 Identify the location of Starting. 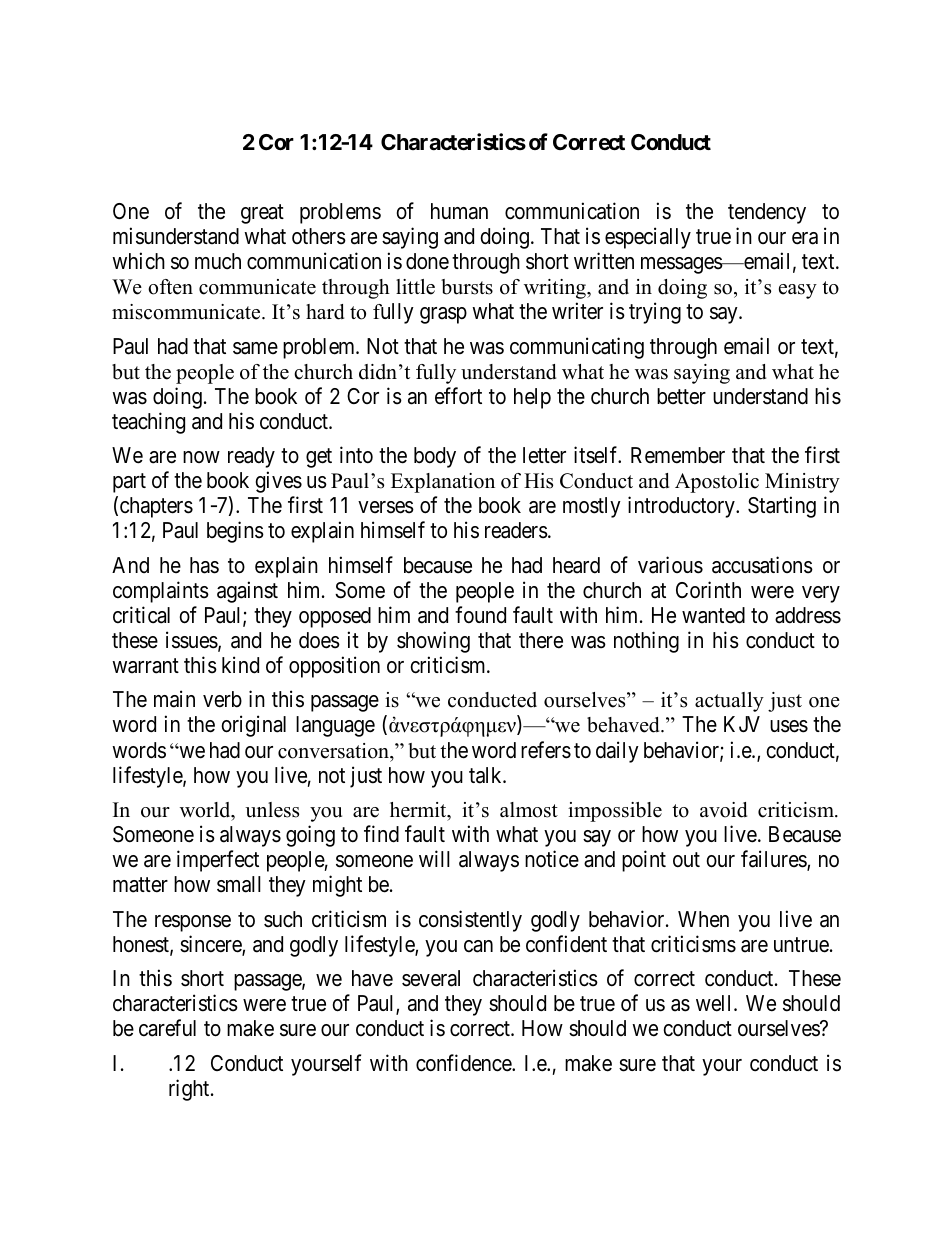
(782, 507).
